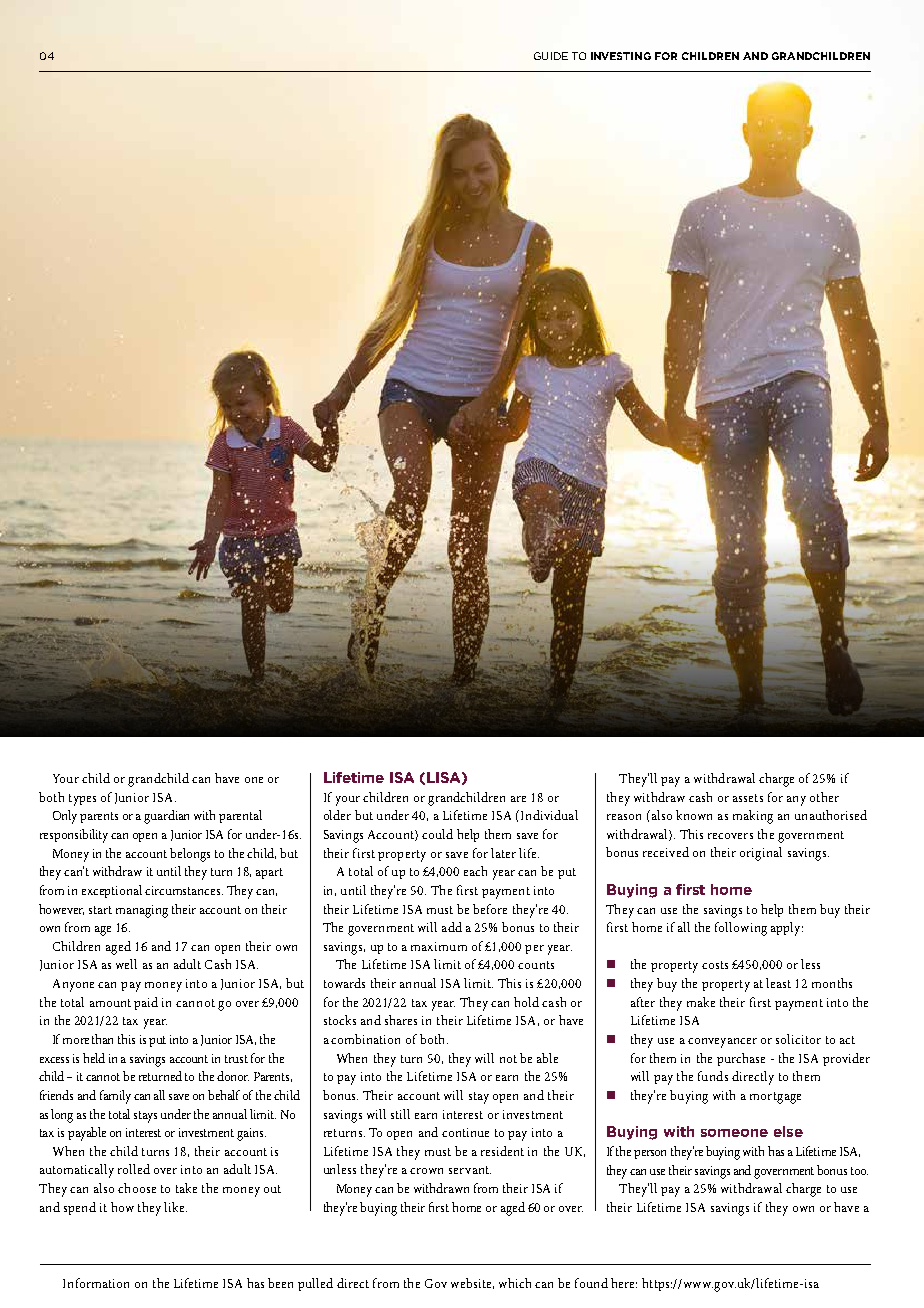 The width and height of the screenshot is (924, 1308). Describe the element at coordinates (859, 1171) in the screenshot. I see `too` at that location.
